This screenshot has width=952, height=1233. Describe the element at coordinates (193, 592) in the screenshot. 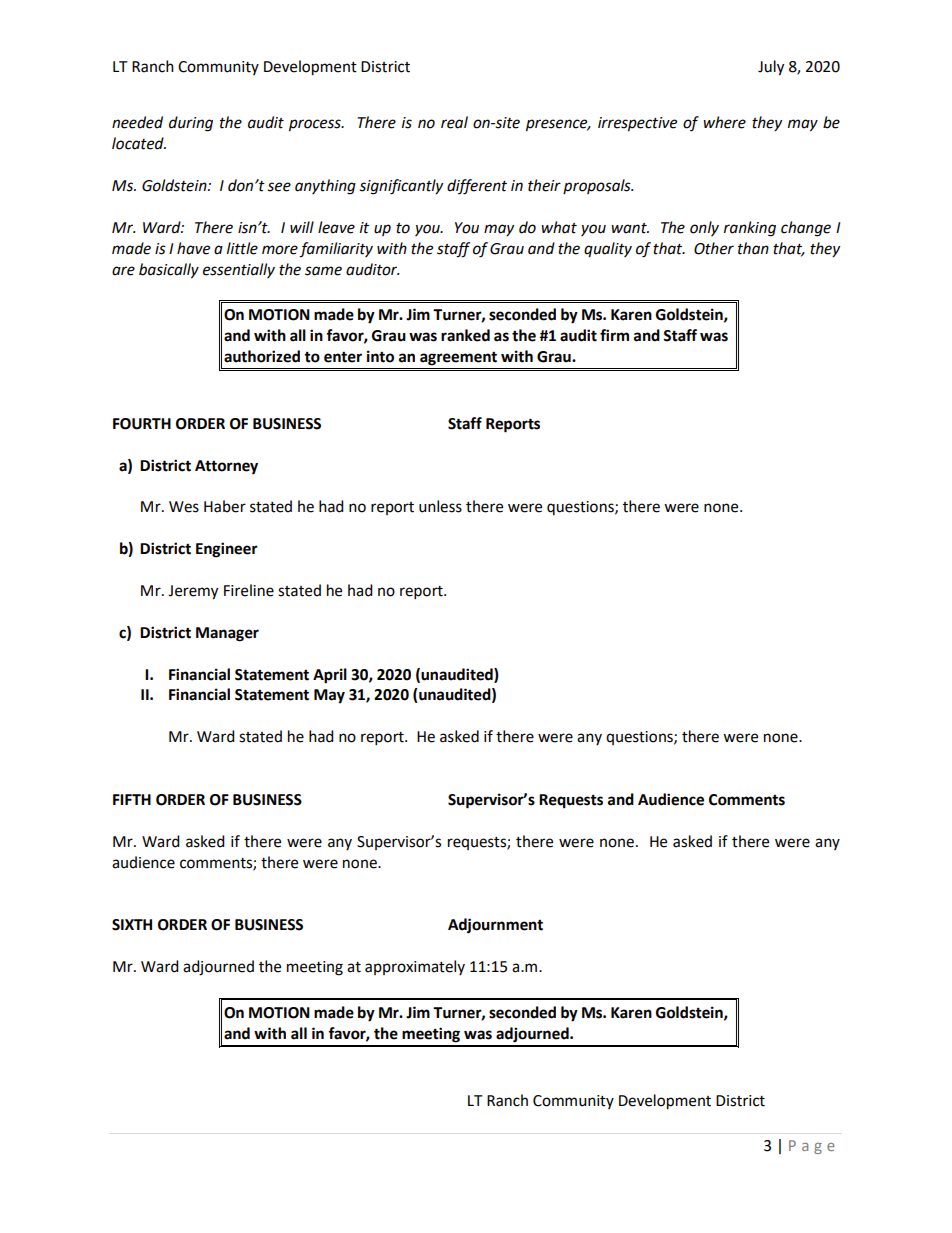

I see `Jeremy` at that location.
